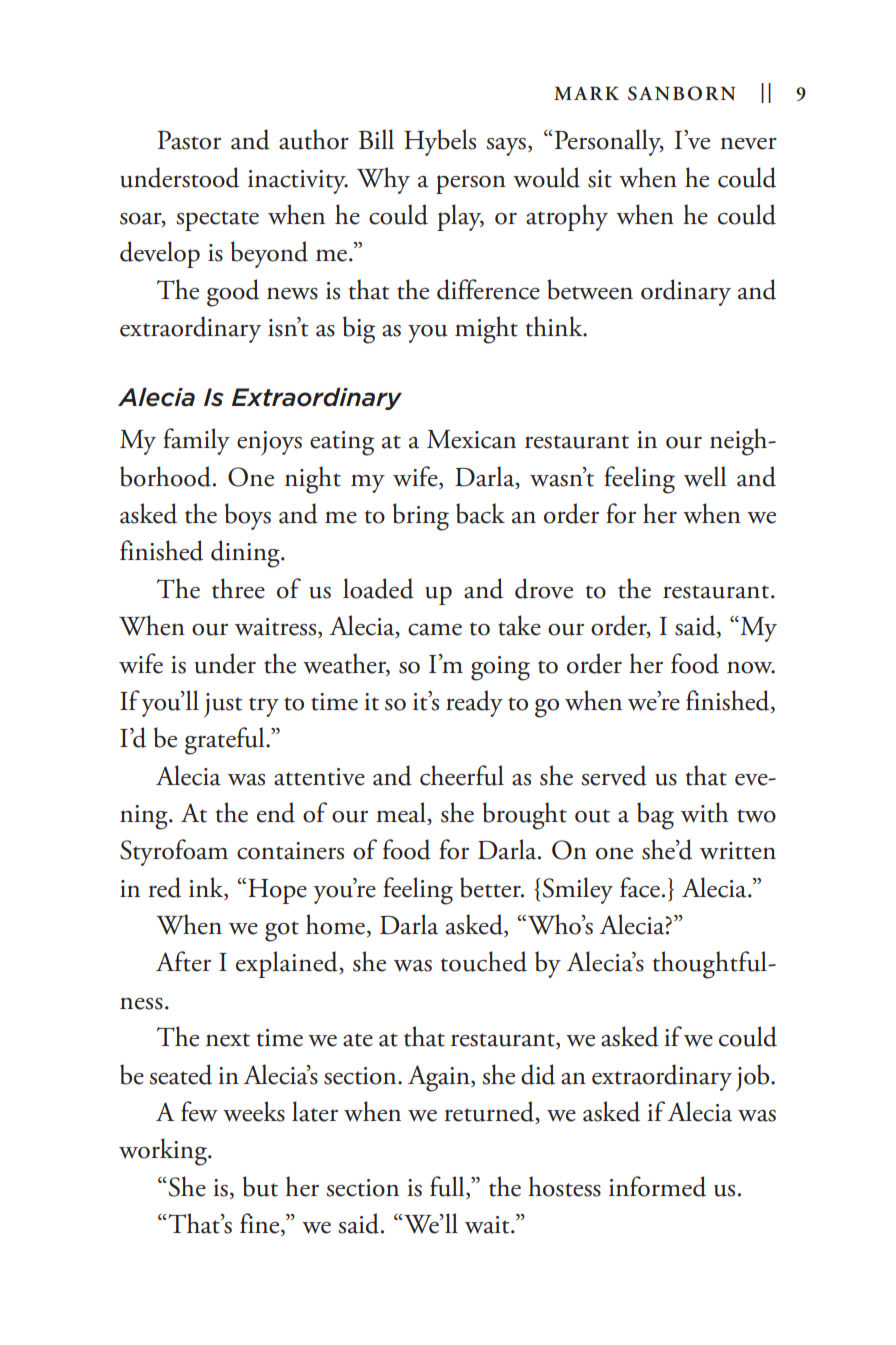 The width and height of the image is (896, 1345). Describe the element at coordinates (751, 667) in the image. I see `now` at that location.
